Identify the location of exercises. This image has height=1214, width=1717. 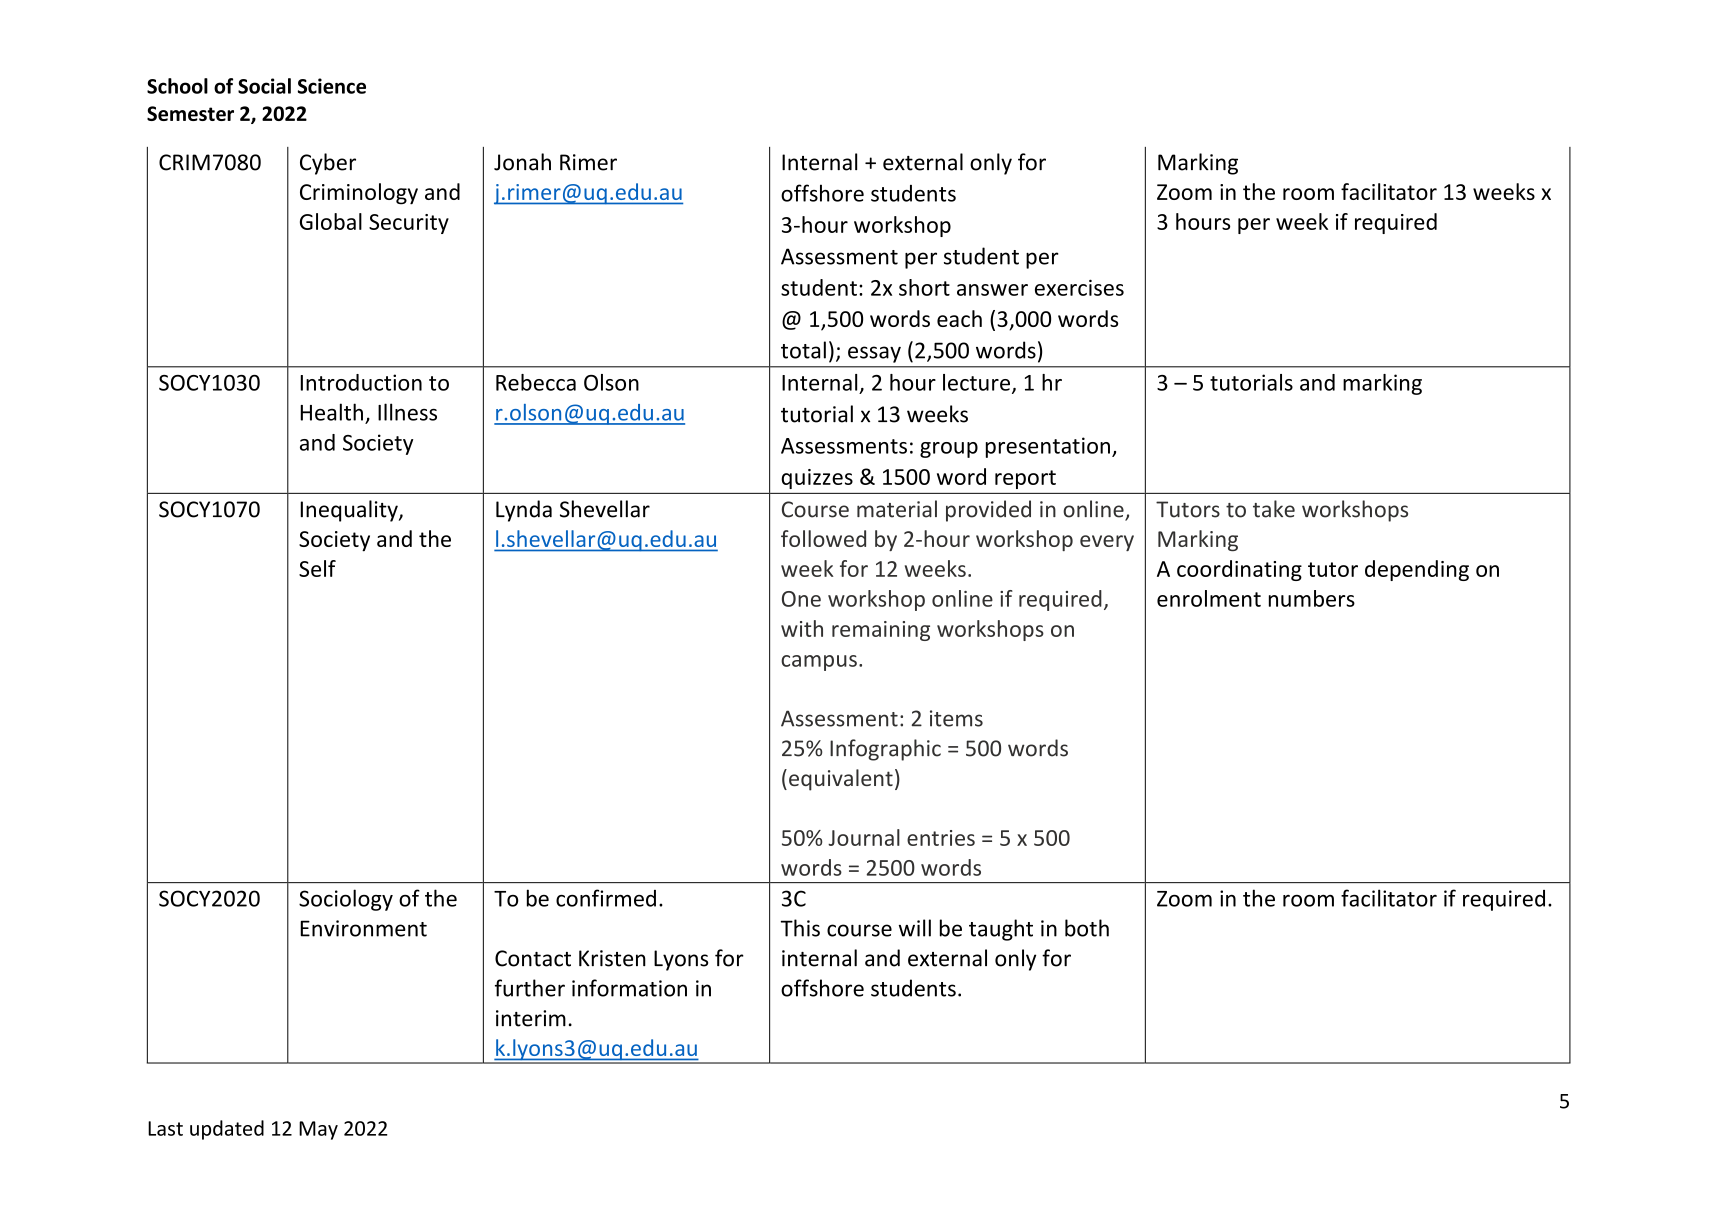
(1079, 287).
